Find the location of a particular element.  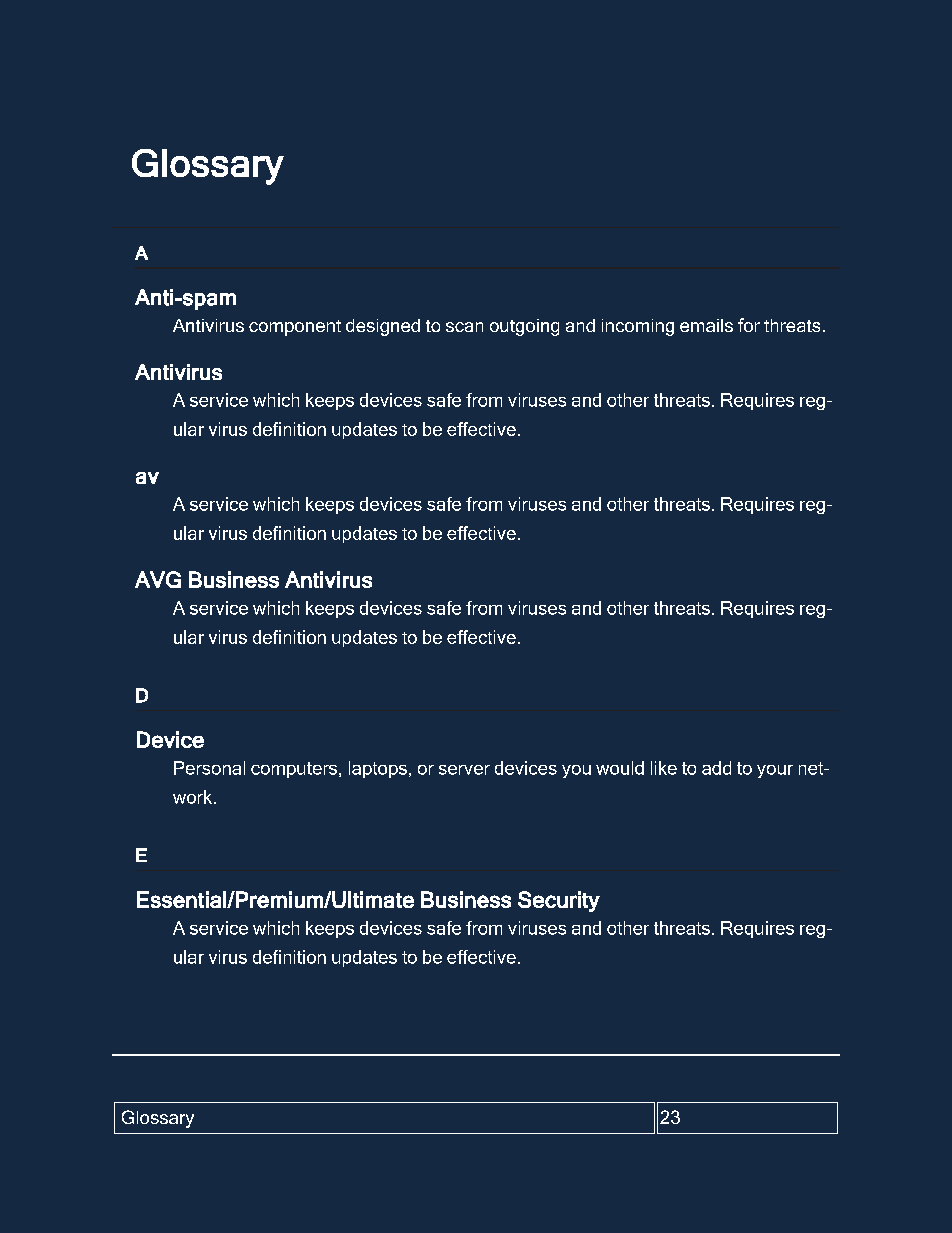

component is located at coordinates (295, 328).
